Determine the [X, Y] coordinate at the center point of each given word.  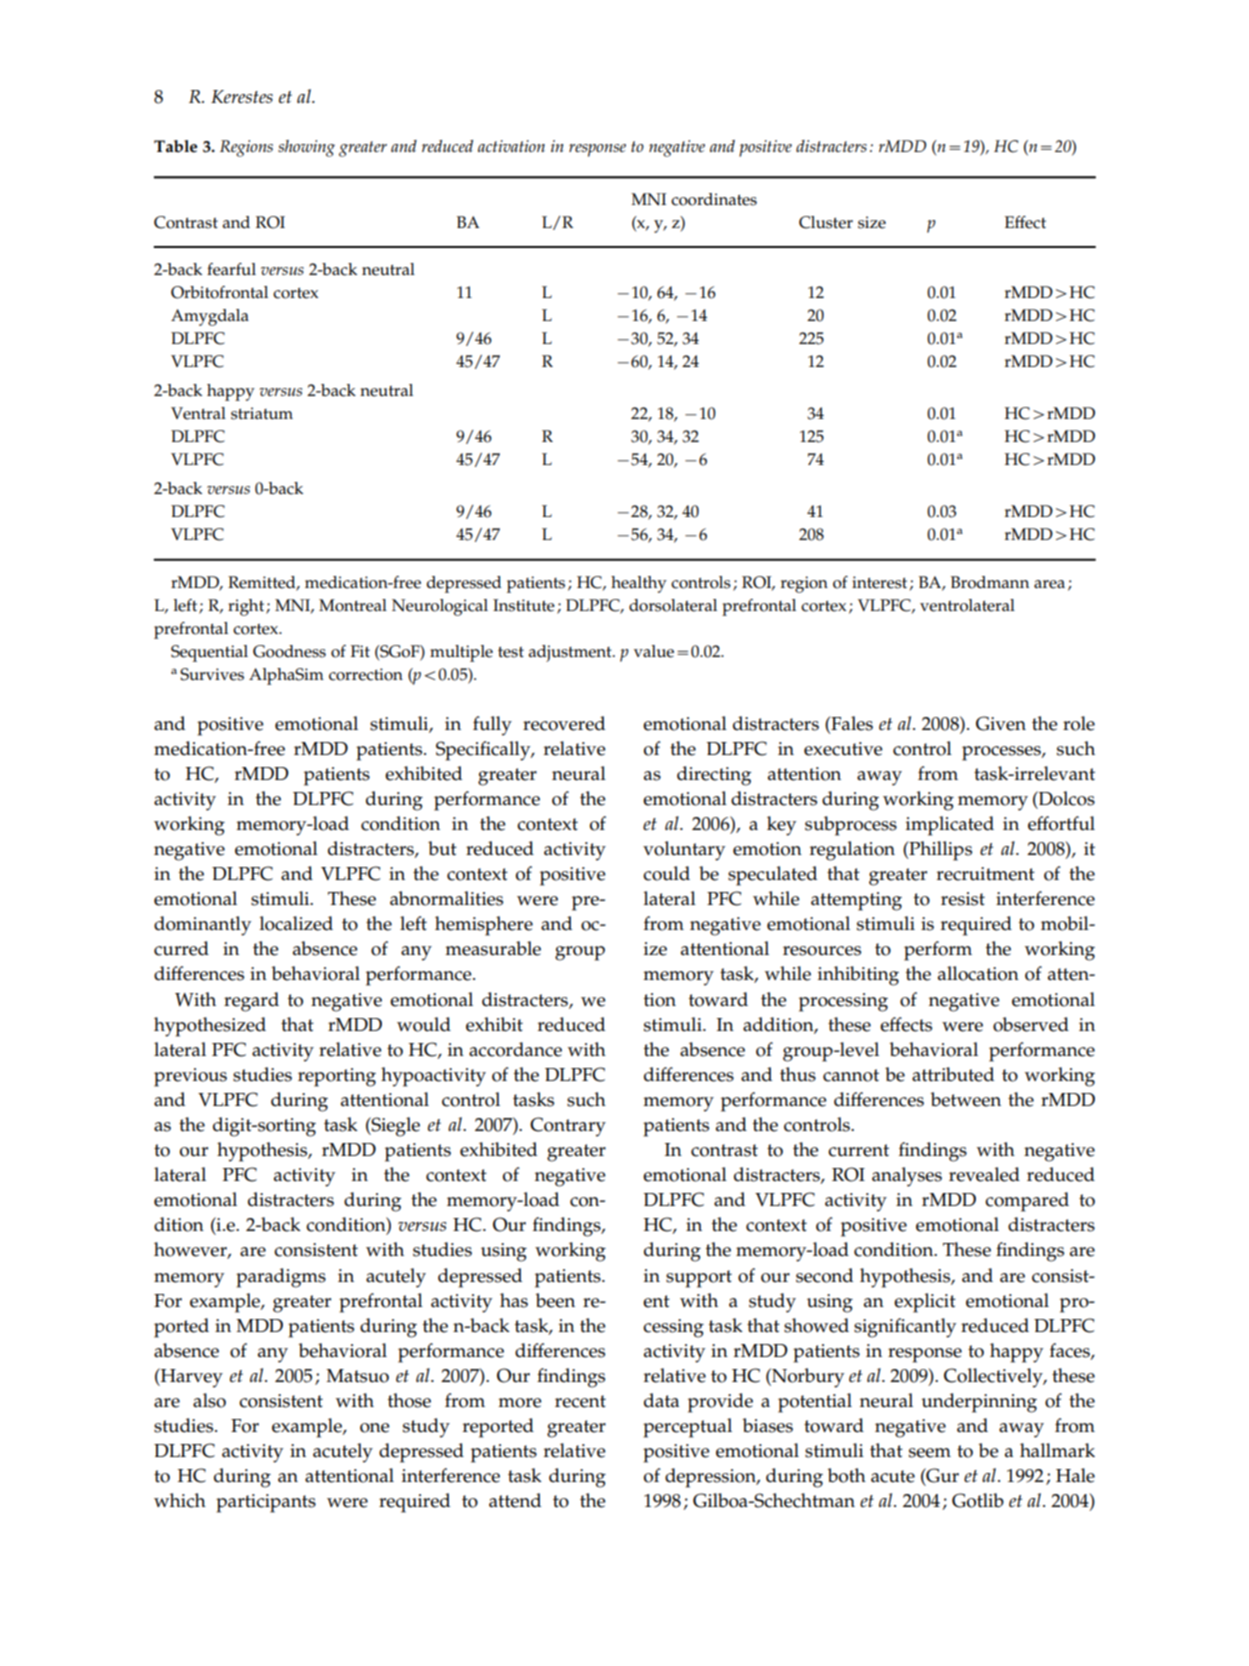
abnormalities [446, 898]
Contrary [568, 1127]
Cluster [826, 222]
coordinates [714, 199]
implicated [950, 826]
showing [306, 148]
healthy [639, 584]
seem [930, 1453]
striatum [262, 413]
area [1049, 584]
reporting [337, 1077]
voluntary [684, 851]
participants [266, 1503]
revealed [984, 1174]
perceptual [687, 1428]
